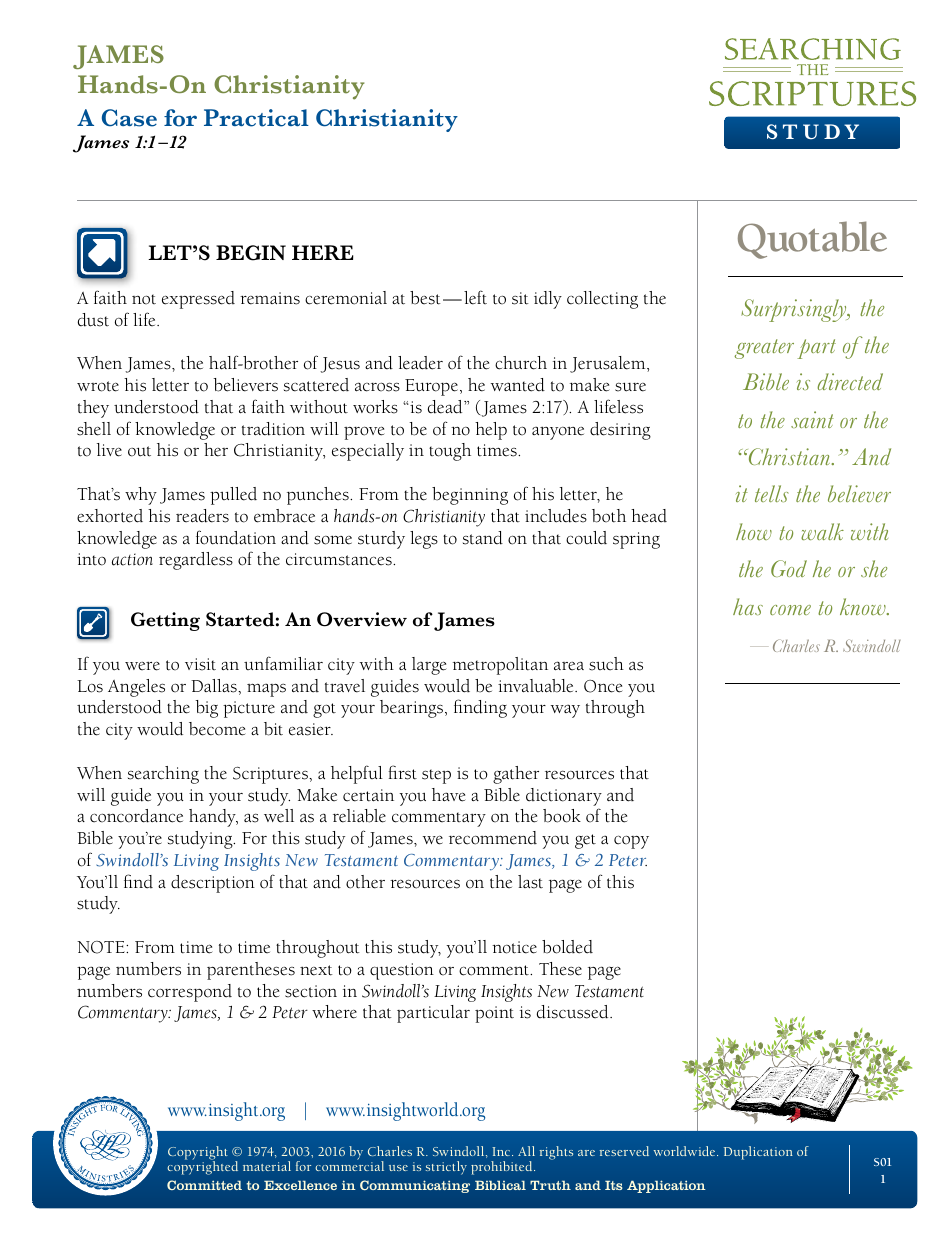 This screenshot has height=1233, width=952. What do you see at coordinates (562, 816) in the screenshot?
I see `book` at bounding box center [562, 816].
